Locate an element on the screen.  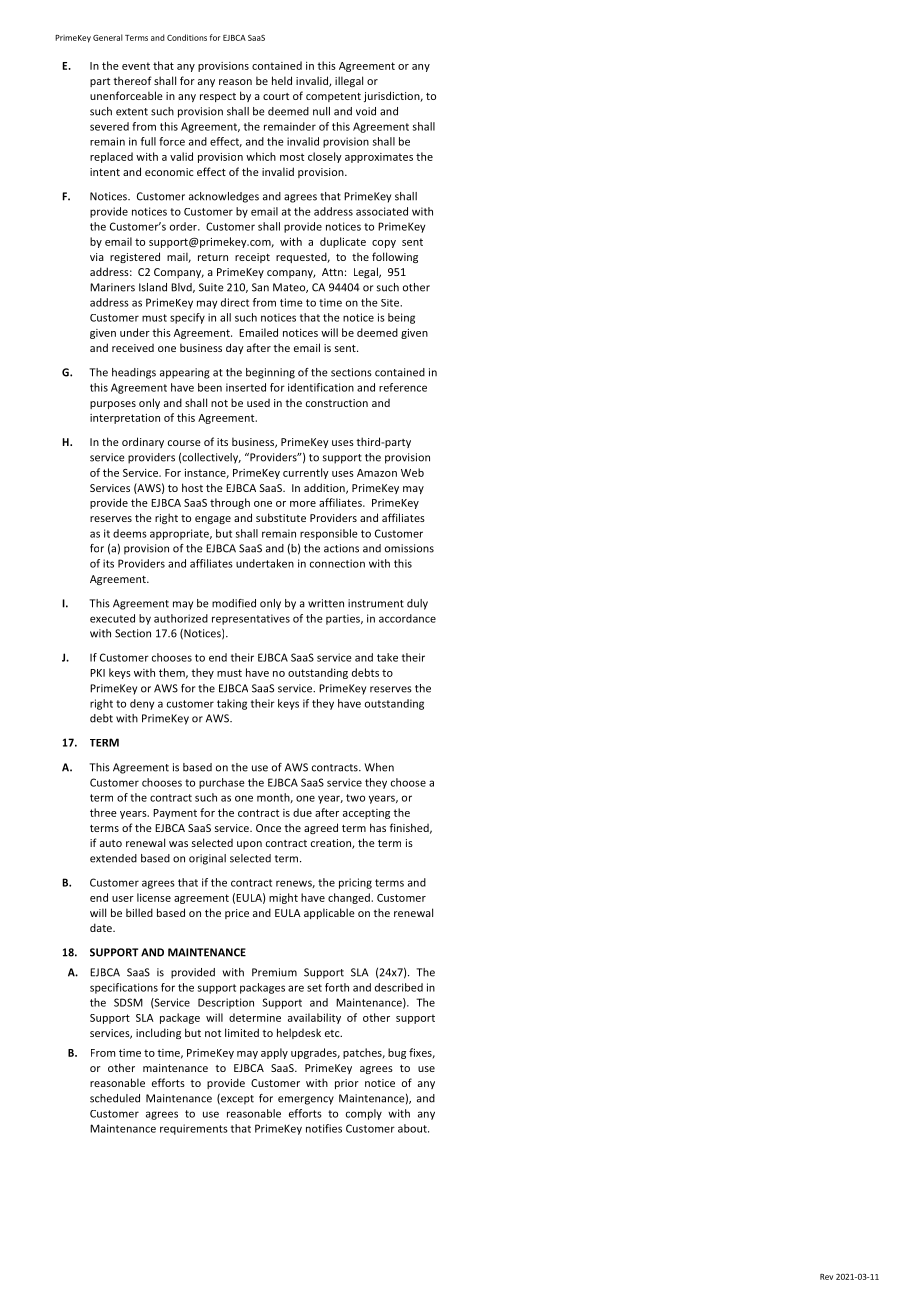
Rev is located at coordinates (826, 1277).
